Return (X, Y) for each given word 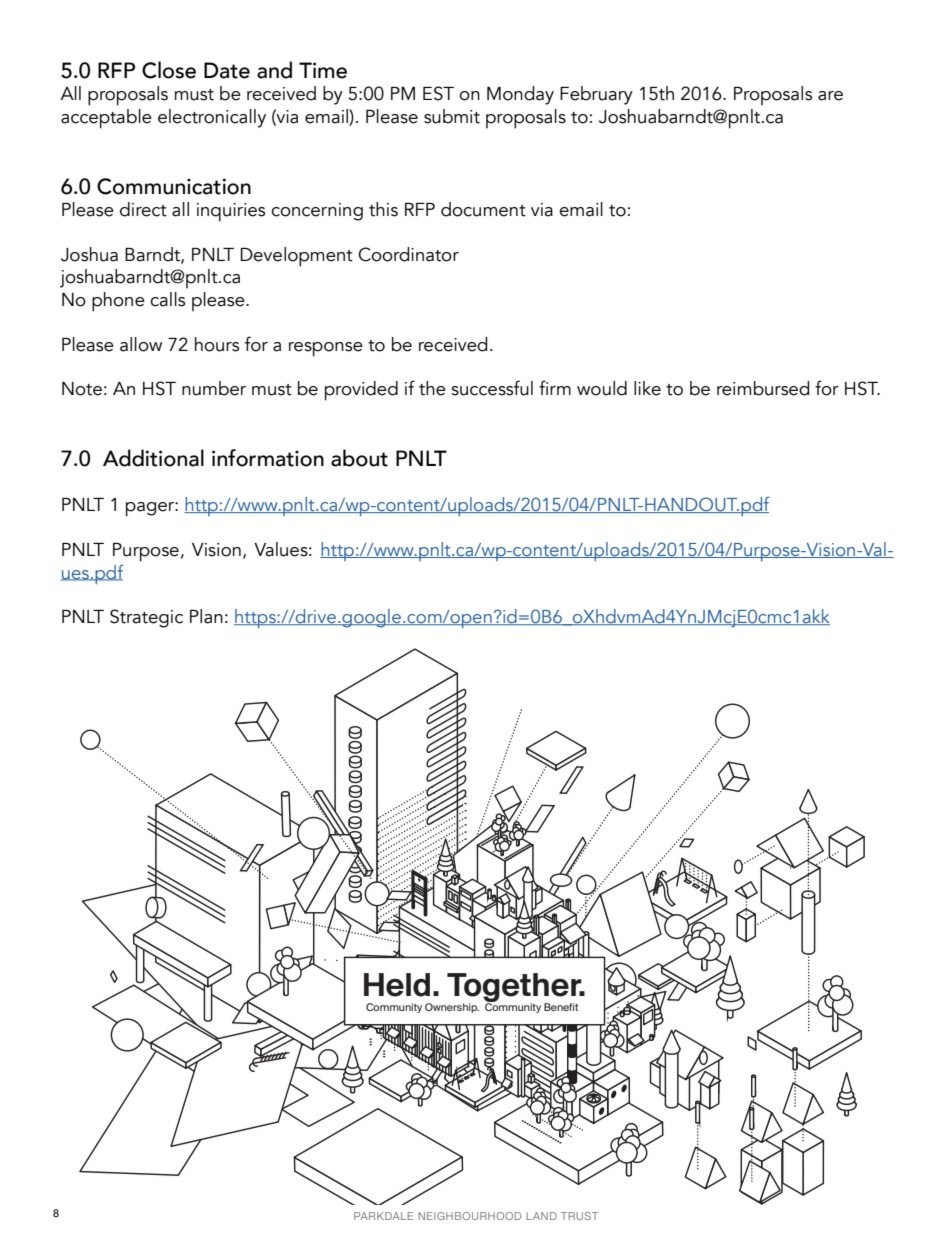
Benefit (561, 1007)
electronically (212, 118)
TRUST (579, 1216)
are (830, 96)
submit (452, 116)
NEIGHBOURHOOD (470, 1216)
